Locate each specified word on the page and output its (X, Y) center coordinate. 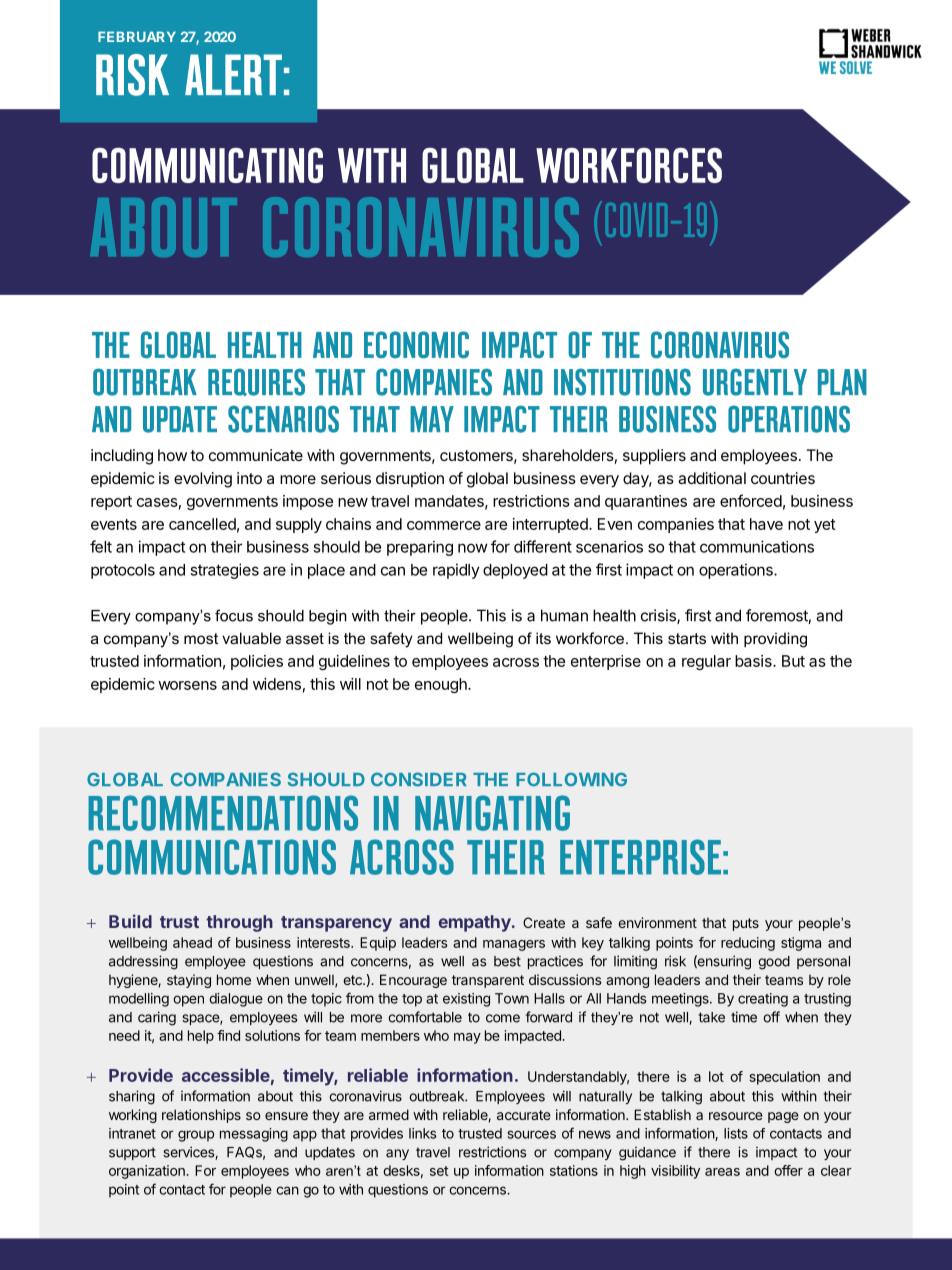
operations (737, 571)
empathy (476, 923)
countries (783, 478)
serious (346, 478)
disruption (410, 479)
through (239, 923)
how (172, 455)
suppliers (654, 457)
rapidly (456, 571)
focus (234, 615)
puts (746, 924)
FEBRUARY (137, 36)
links (423, 1133)
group (196, 1136)
